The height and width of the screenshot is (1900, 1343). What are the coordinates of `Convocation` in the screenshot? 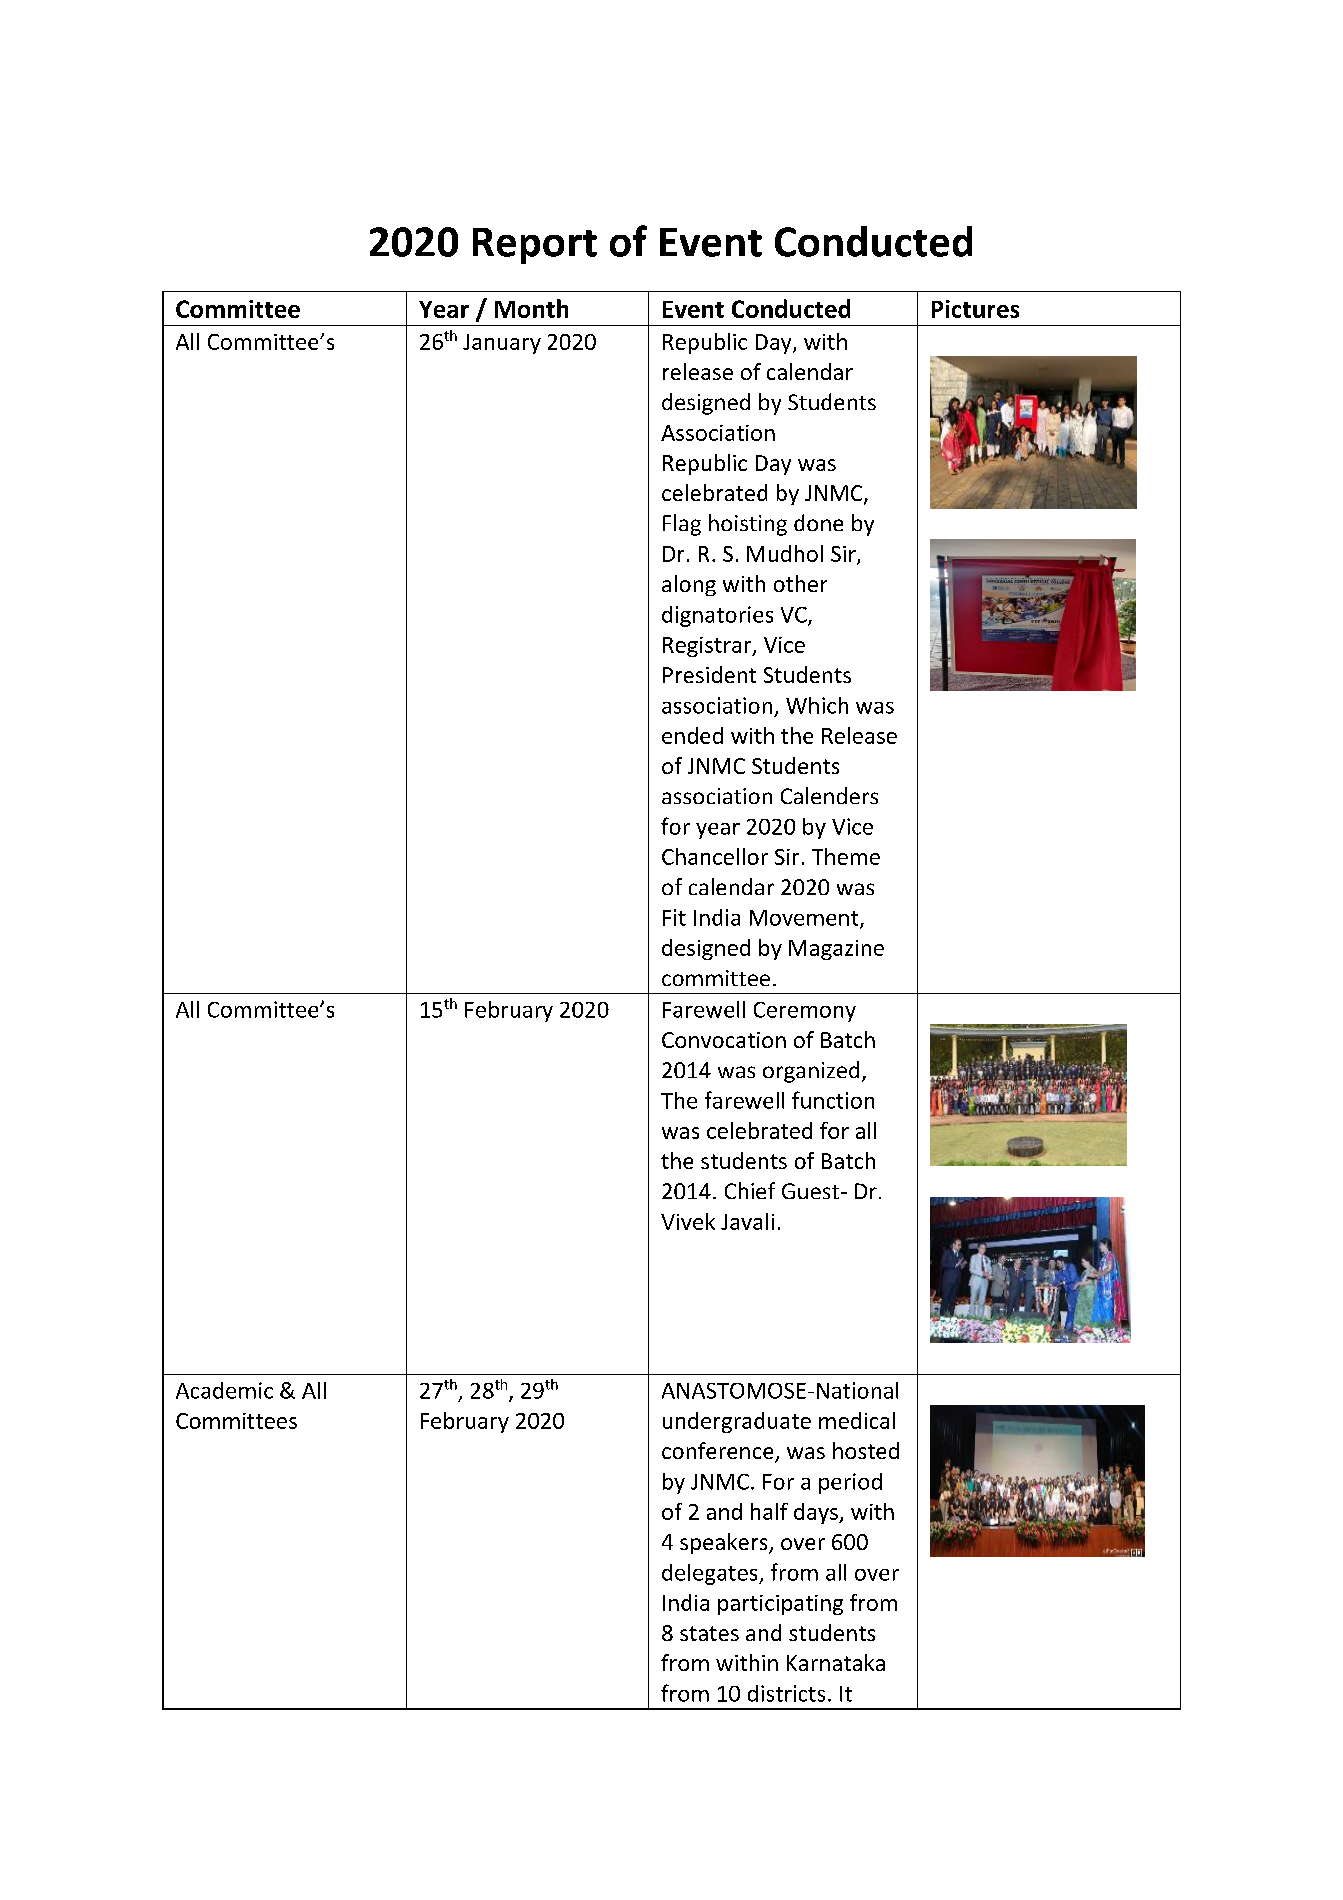 It's located at (724, 1040).
